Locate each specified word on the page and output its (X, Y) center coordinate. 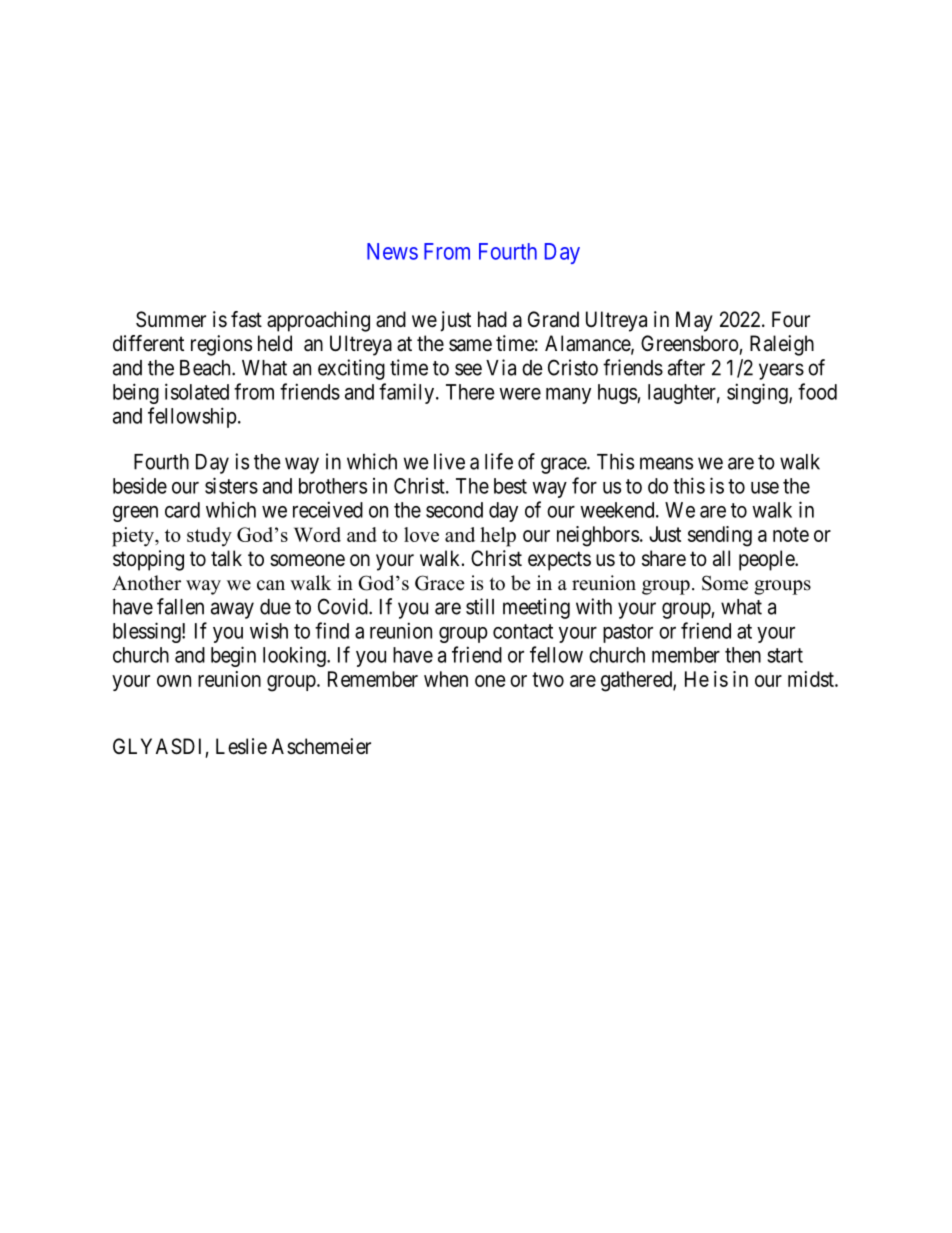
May (694, 321)
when (446, 679)
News (392, 251)
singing (758, 393)
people (767, 560)
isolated (197, 391)
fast (246, 319)
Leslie (241, 746)
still (480, 606)
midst (812, 679)
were (520, 394)
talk (226, 558)
